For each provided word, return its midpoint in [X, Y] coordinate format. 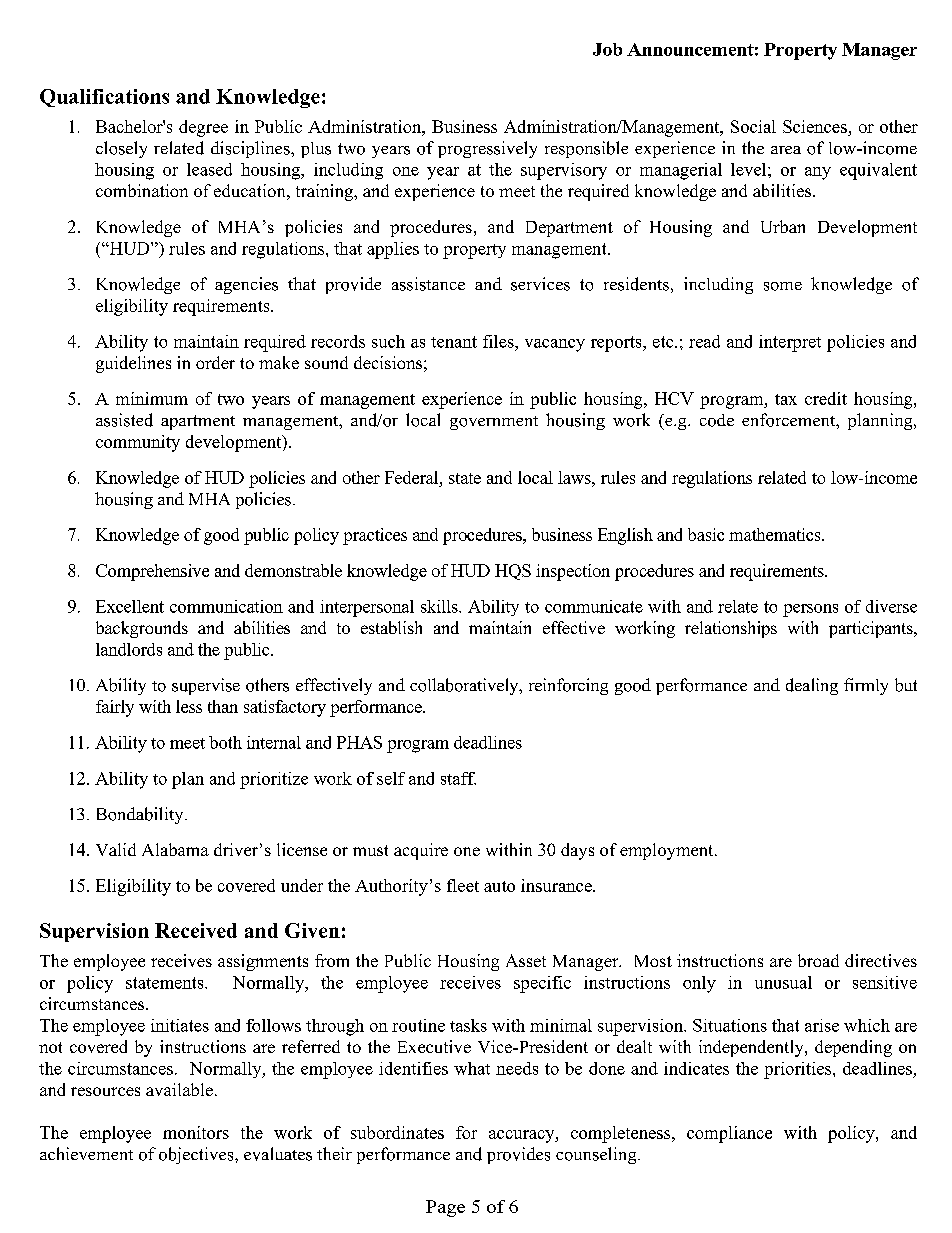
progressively [487, 149]
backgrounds [142, 629]
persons [810, 610]
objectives [197, 1155]
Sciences [815, 126]
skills [440, 606]
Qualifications [104, 98]
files [499, 341]
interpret [790, 343]
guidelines [133, 364]
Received [196, 930]
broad [818, 960]
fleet [463, 885]
